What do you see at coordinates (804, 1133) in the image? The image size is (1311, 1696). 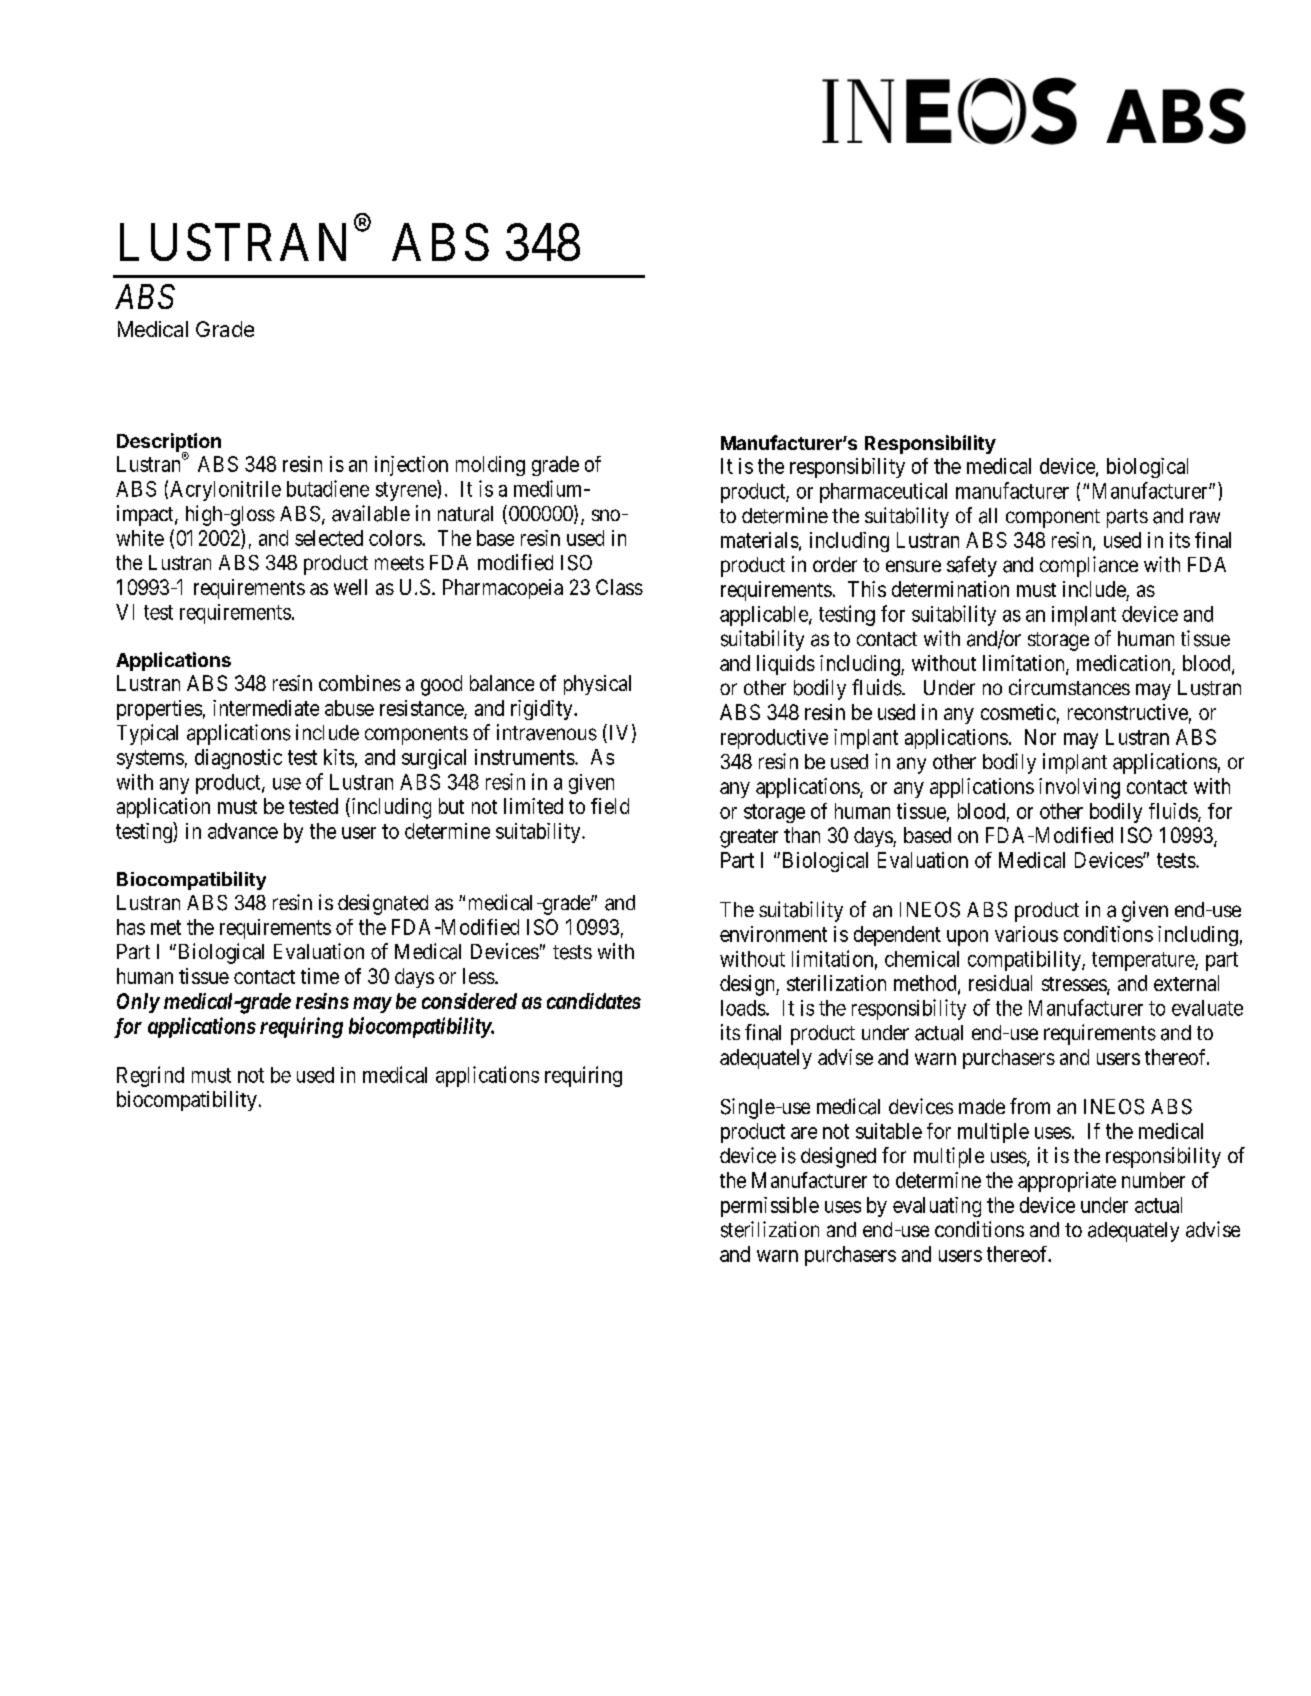 I see `are` at bounding box center [804, 1133].
